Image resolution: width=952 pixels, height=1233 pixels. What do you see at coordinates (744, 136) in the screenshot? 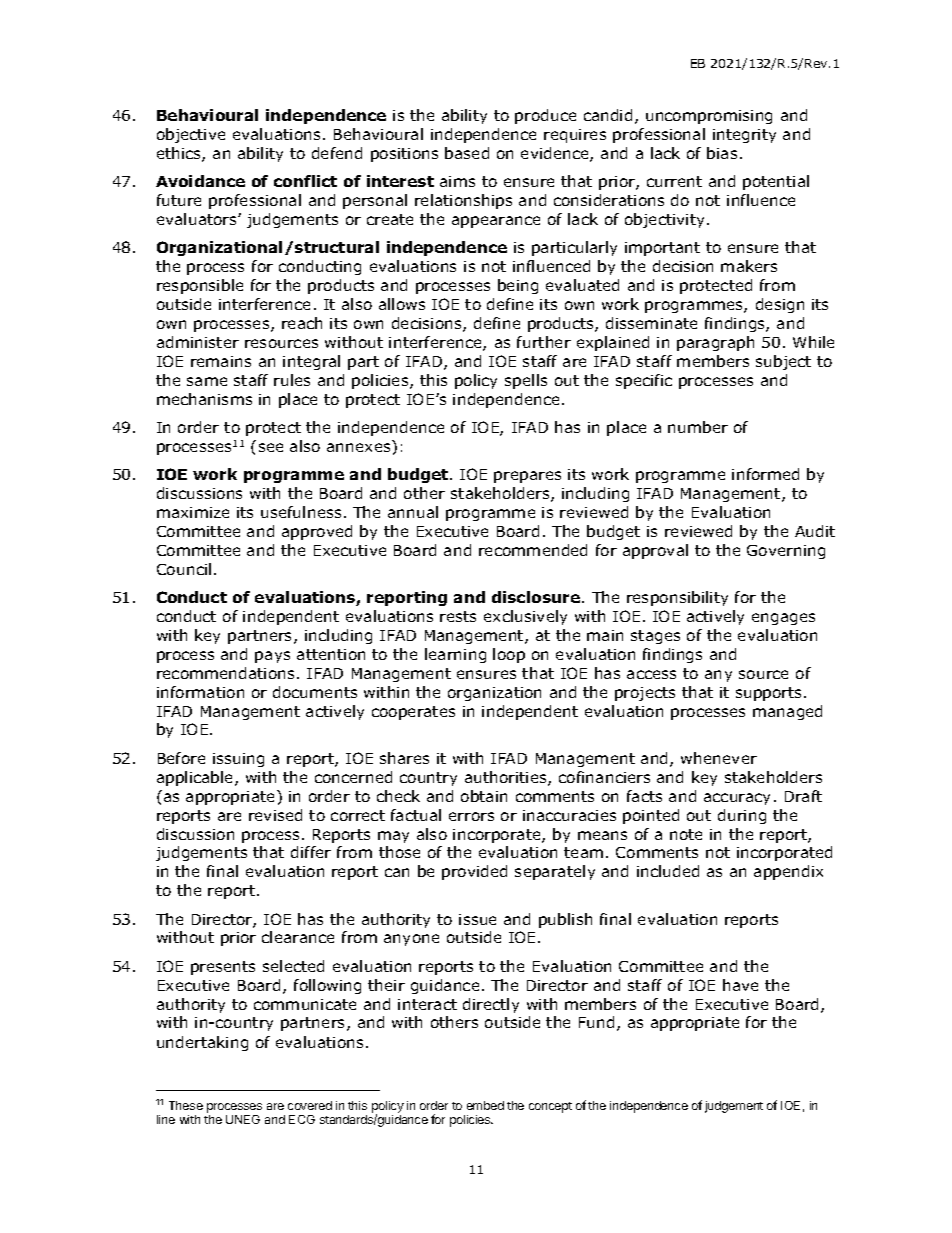
I see `integrity` at bounding box center [744, 136].
